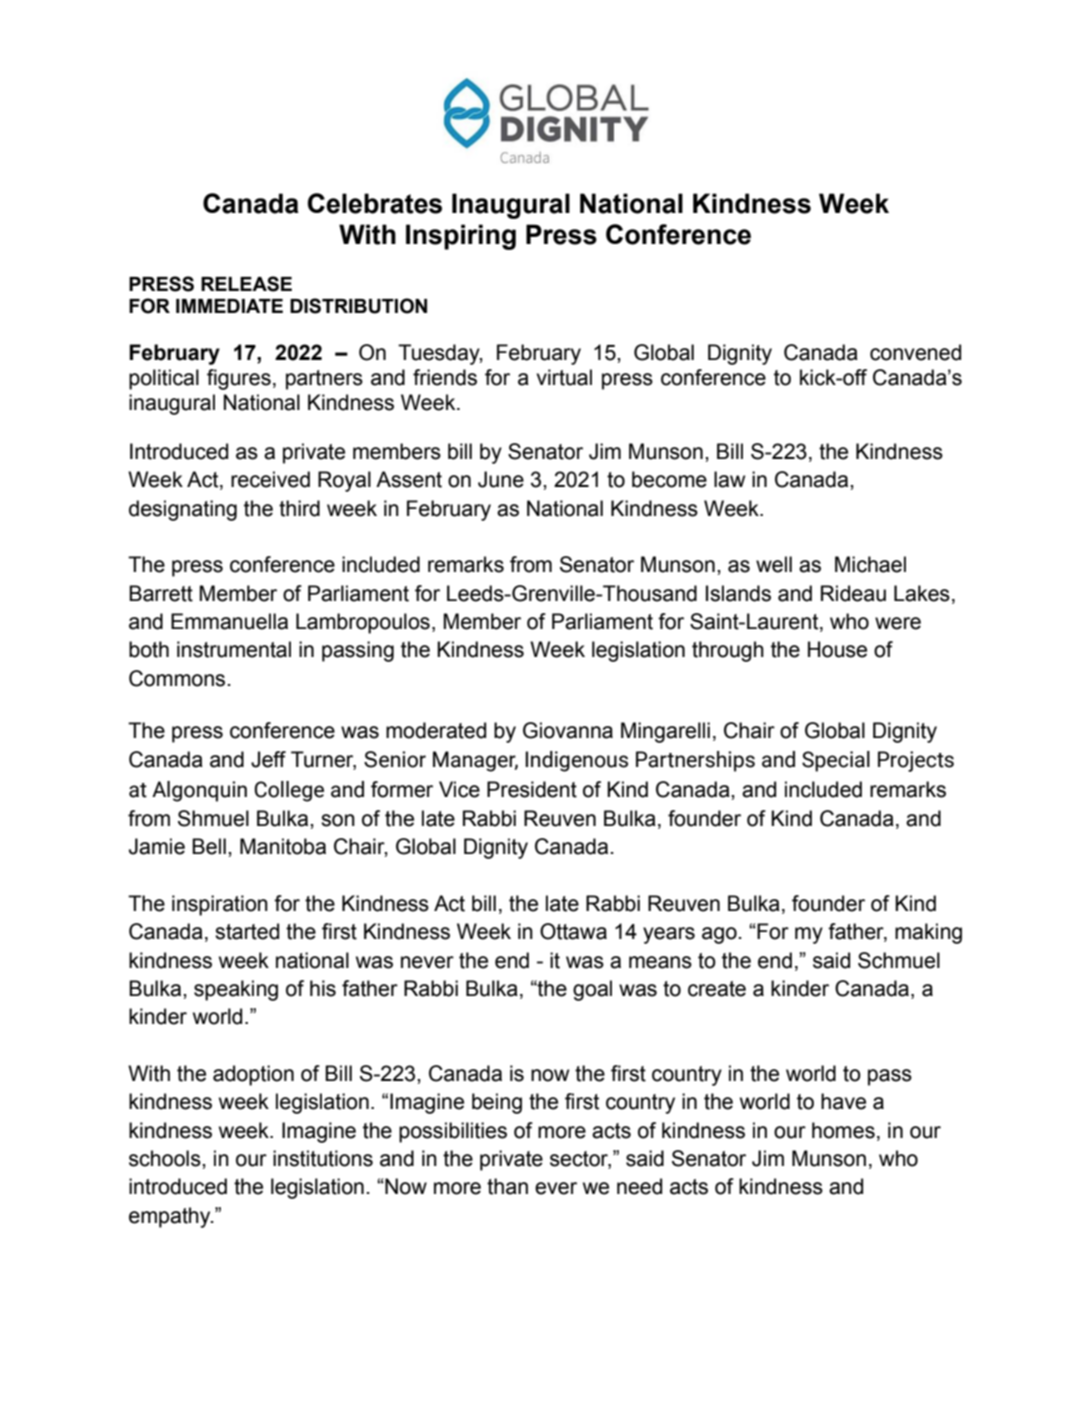 The width and height of the screenshot is (1092, 1414). I want to click on empathy, so click(171, 1217).
